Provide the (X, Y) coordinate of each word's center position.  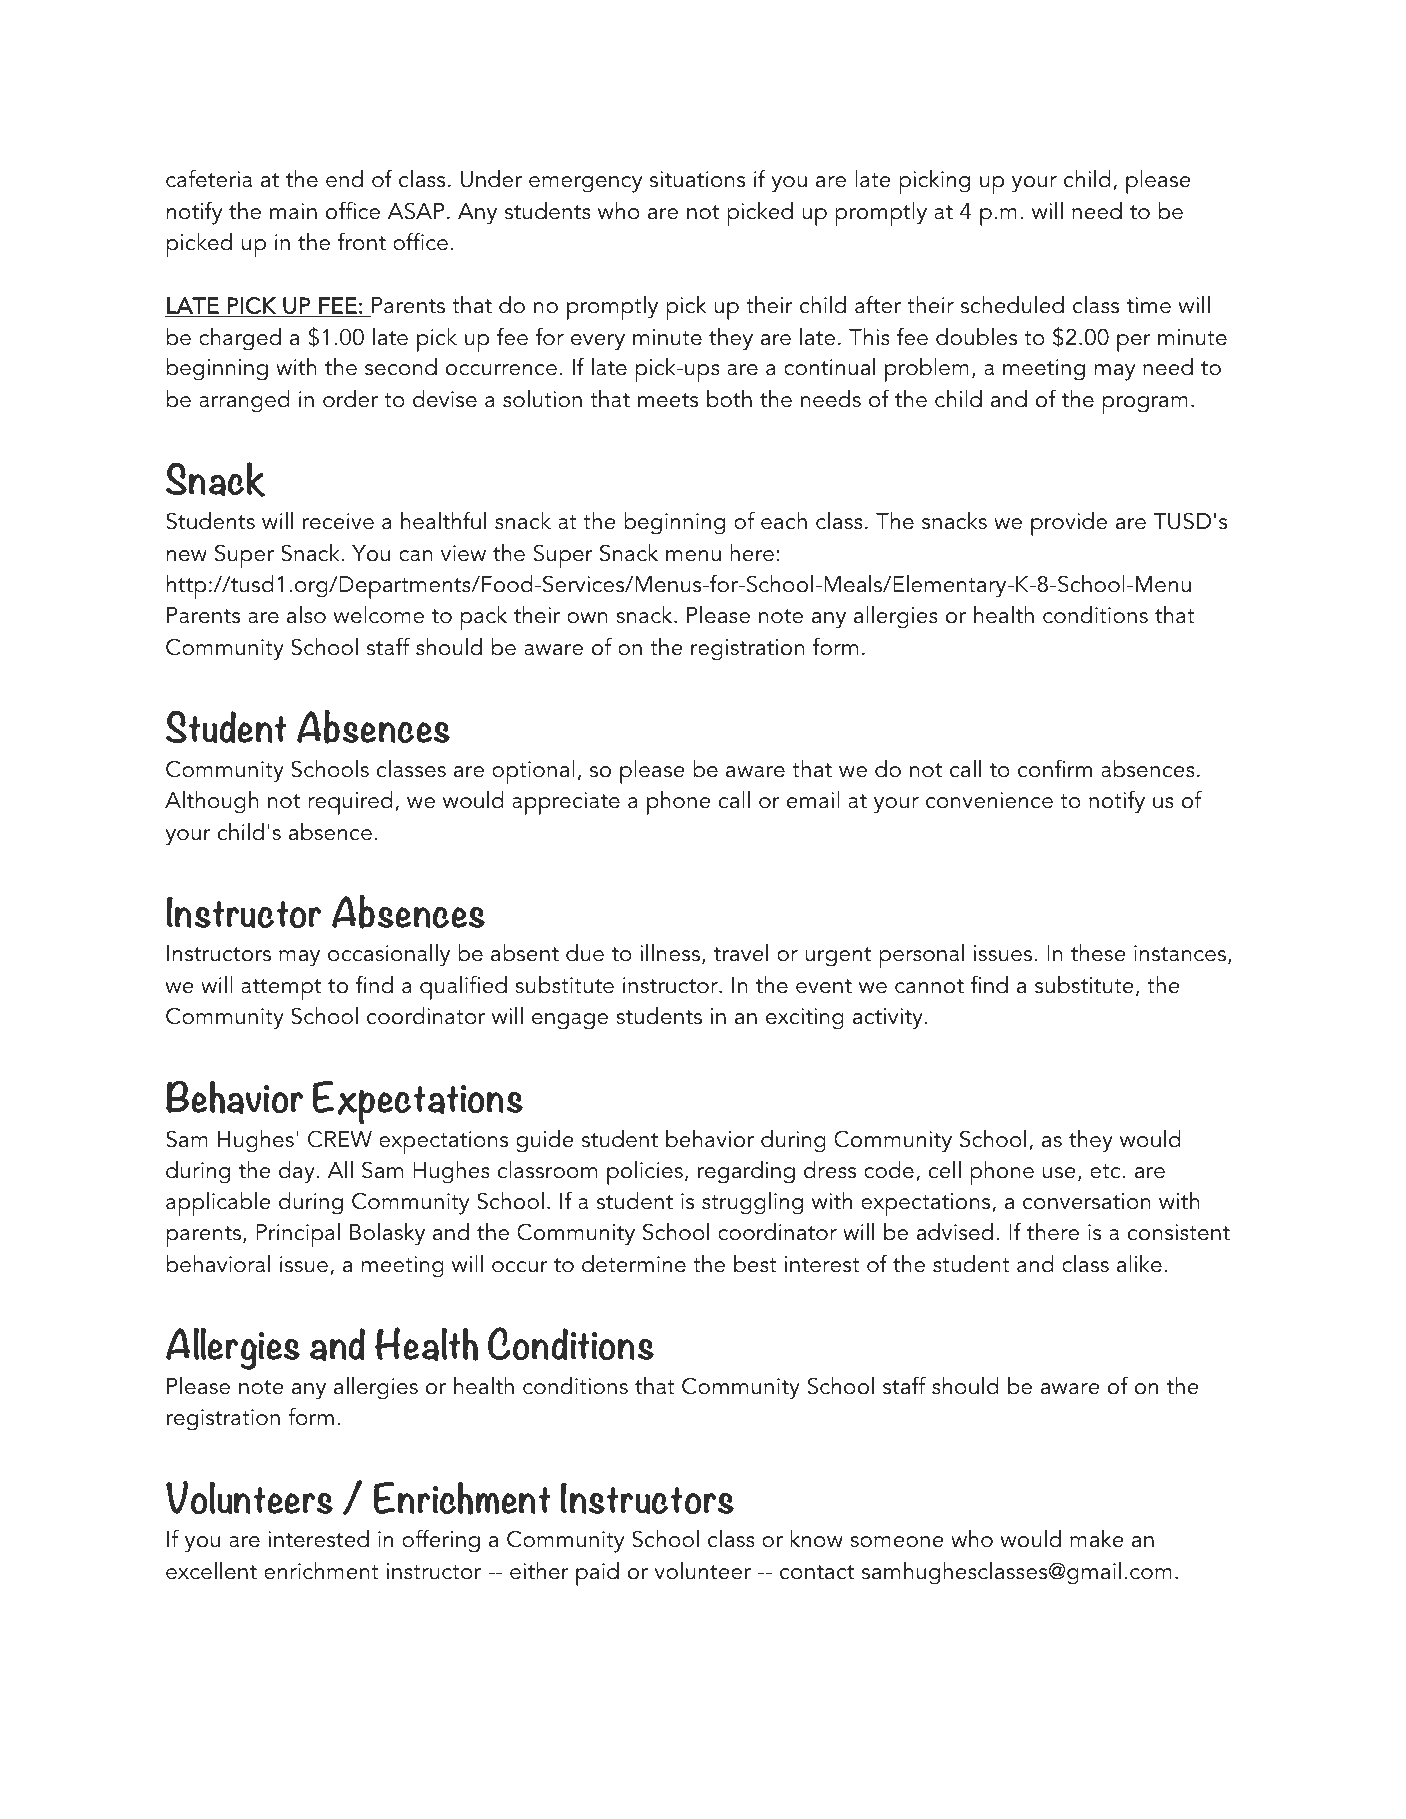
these (1098, 953)
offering (441, 1541)
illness (670, 953)
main (293, 211)
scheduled (1012, 305)
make (1097, 1539)
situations (697, 179)
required (350, 803)
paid (597, 1574)
